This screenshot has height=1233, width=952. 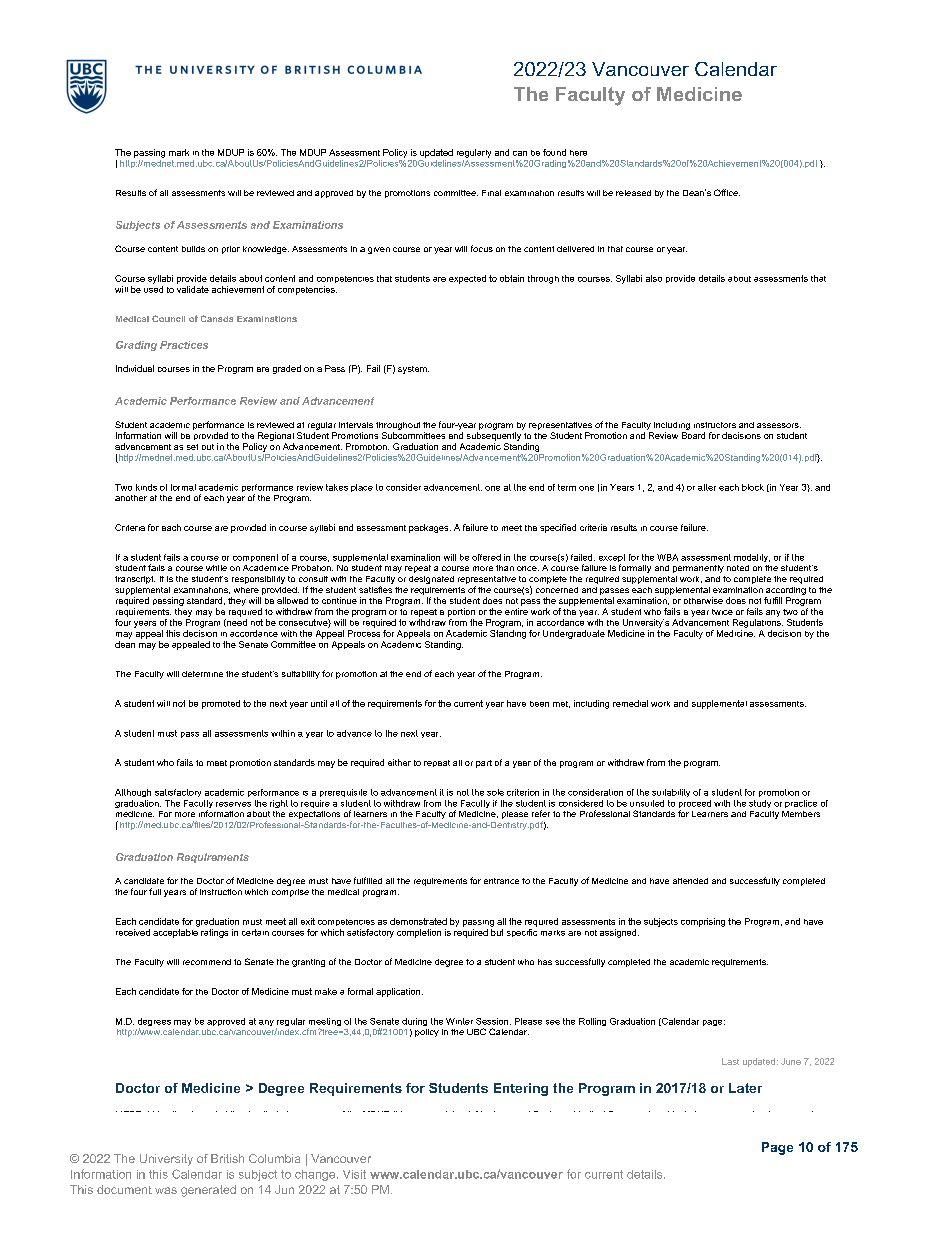 I want to click on comprising, so click(x=703, y=922).
